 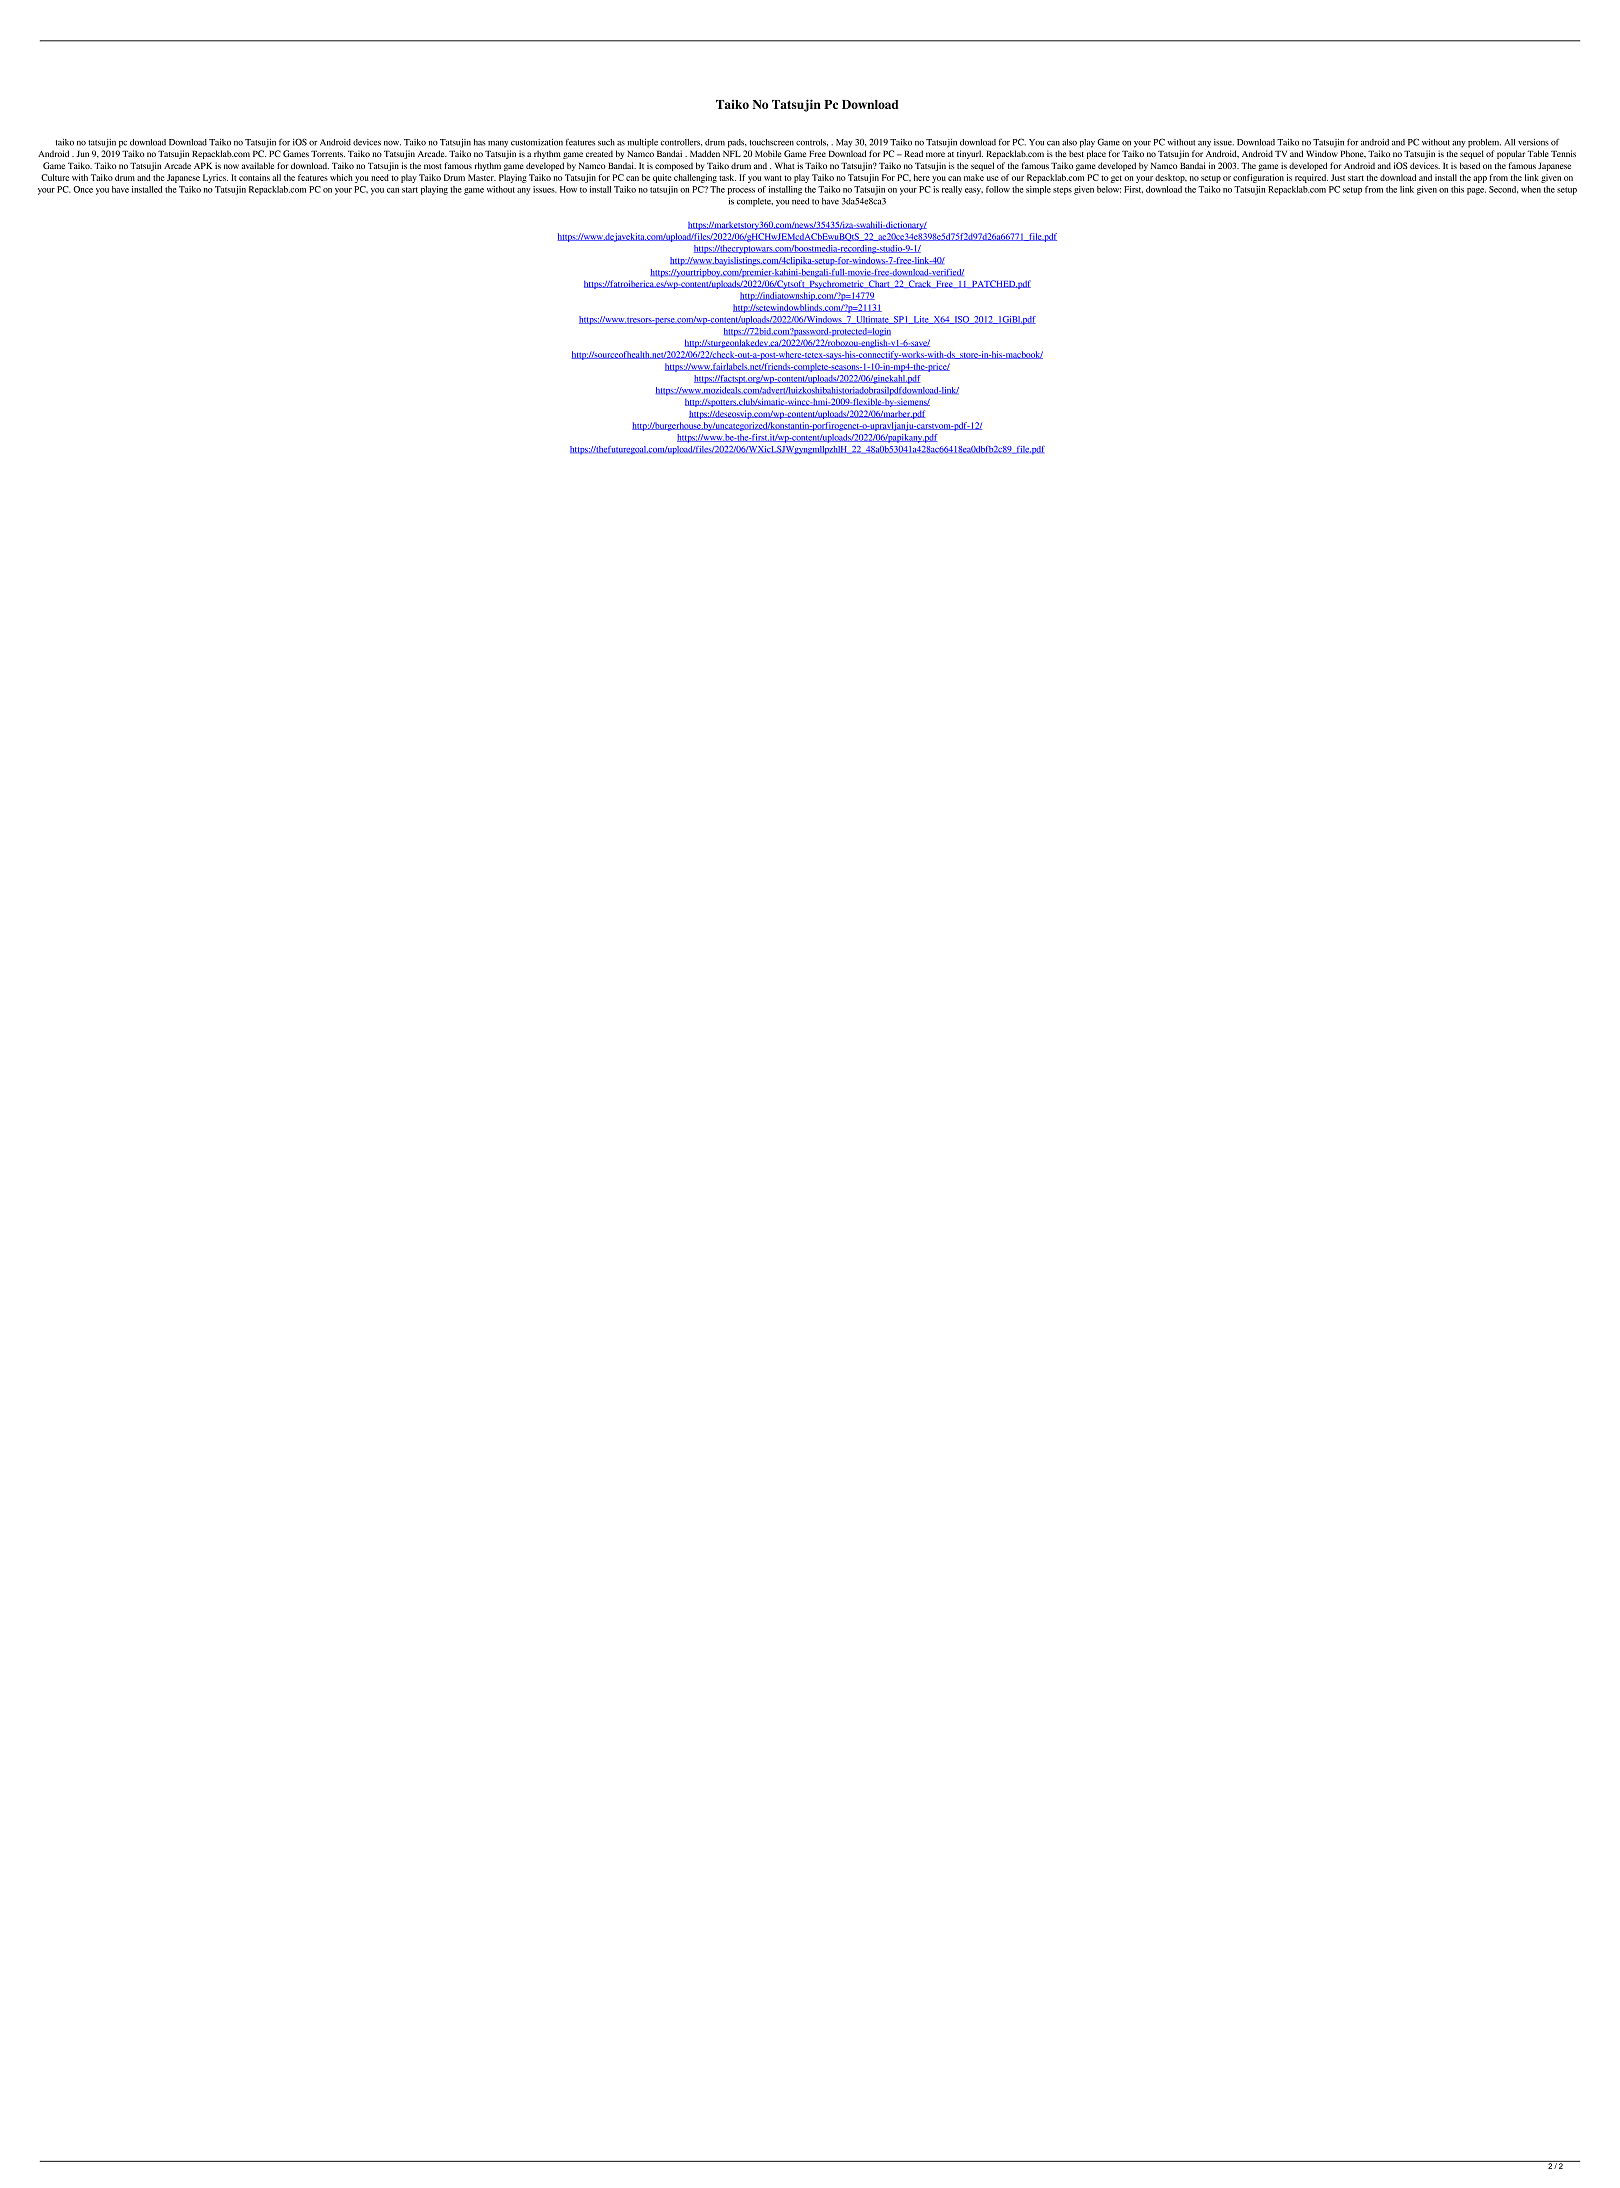 What do you see at coordinates (935, 154) in the screenshot?
I see `more` at bounding box center [935, 154].
